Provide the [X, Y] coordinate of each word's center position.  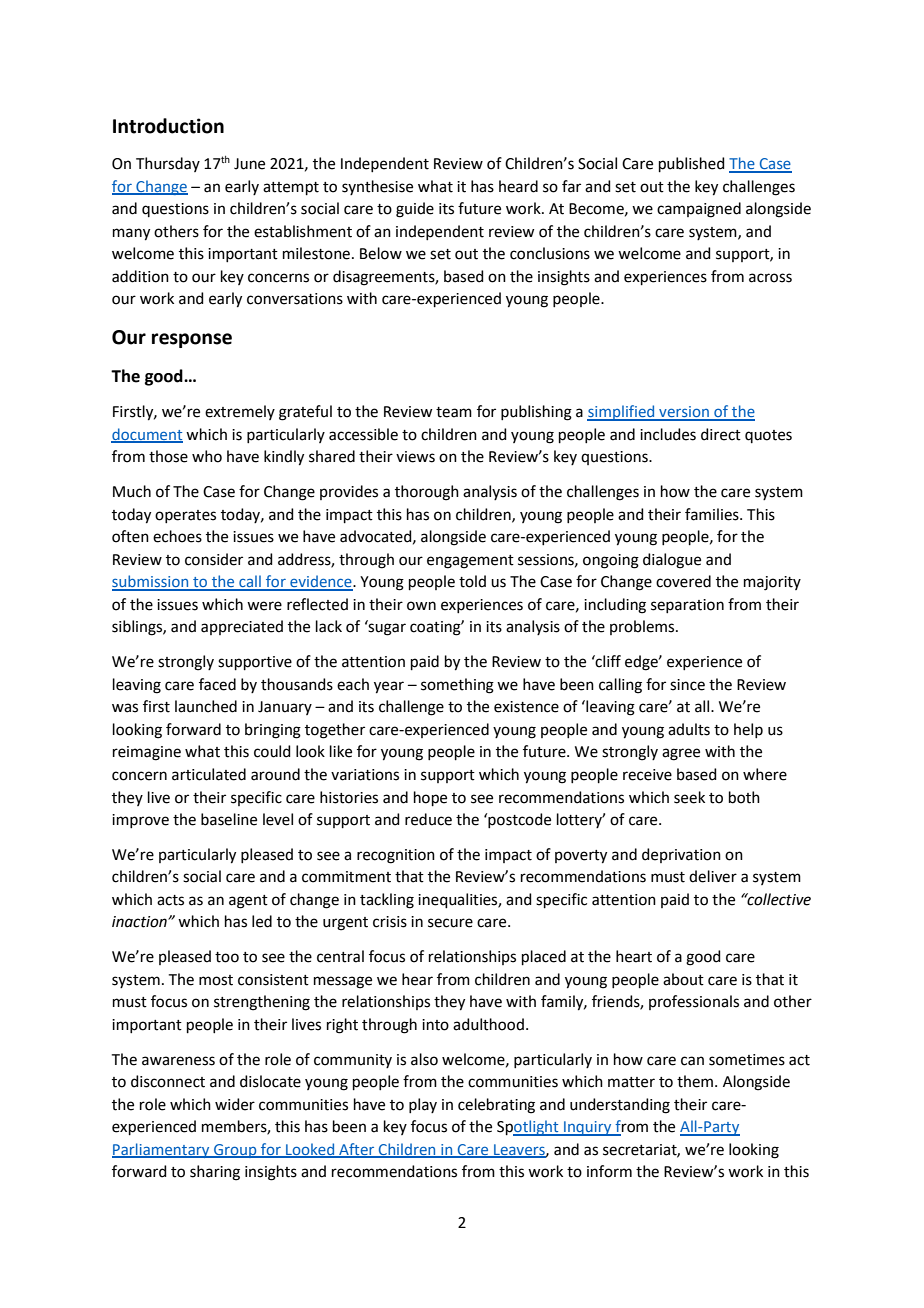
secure [450, 923]
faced [217, 684]
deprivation [681, 855]
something [457, 686]
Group [235, 1151]
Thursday [168, 164]
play [423, 1105]
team [454, 412]
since [687, 685]
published [692, 164]
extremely [240, 412]
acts [170, 900]
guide [415, 210]
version [684, 413]
